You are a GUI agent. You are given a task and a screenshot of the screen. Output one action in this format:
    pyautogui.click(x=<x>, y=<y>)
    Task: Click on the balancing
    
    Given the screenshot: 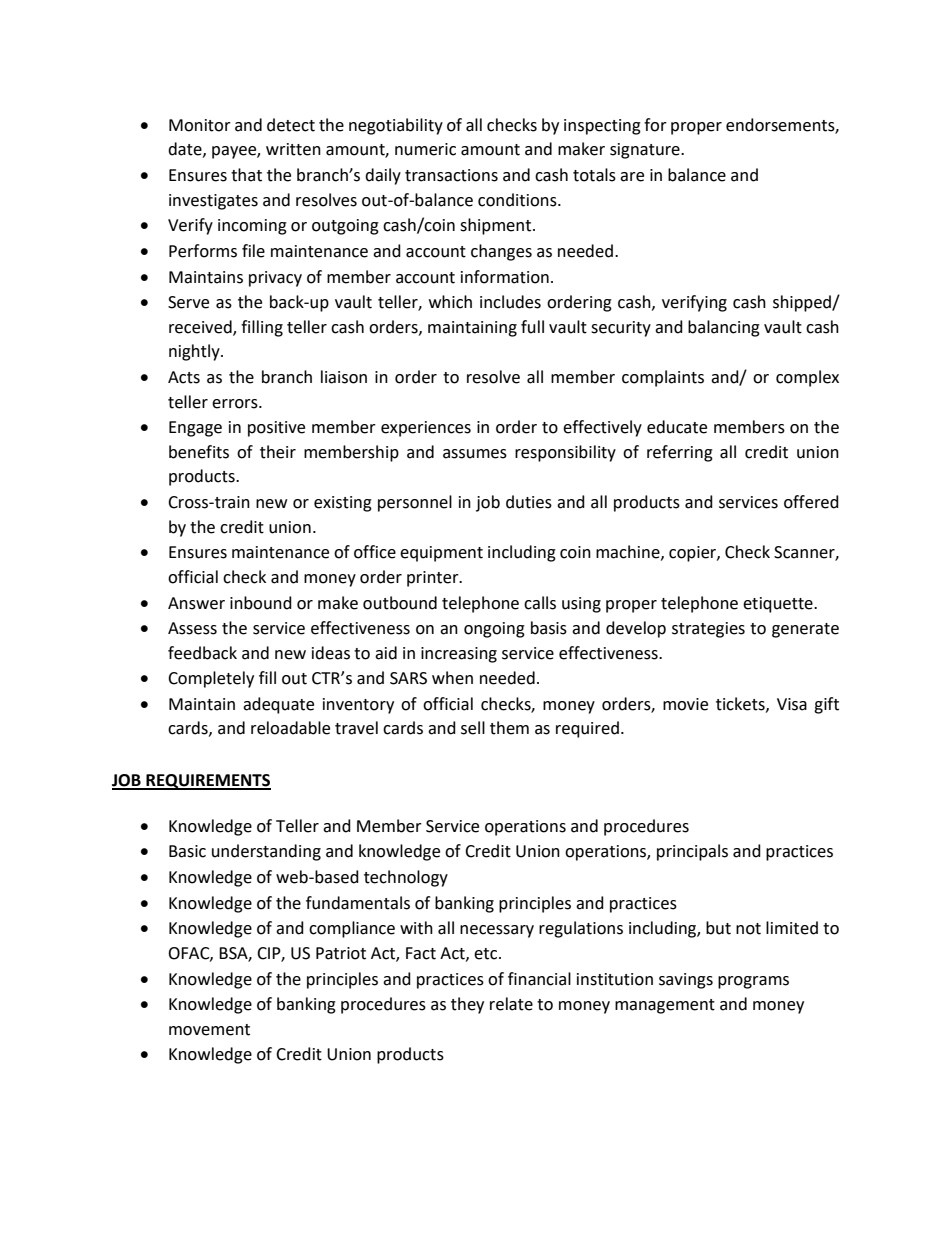 What is the action you would take?
    pyautogui.click(x=724, y=328)
